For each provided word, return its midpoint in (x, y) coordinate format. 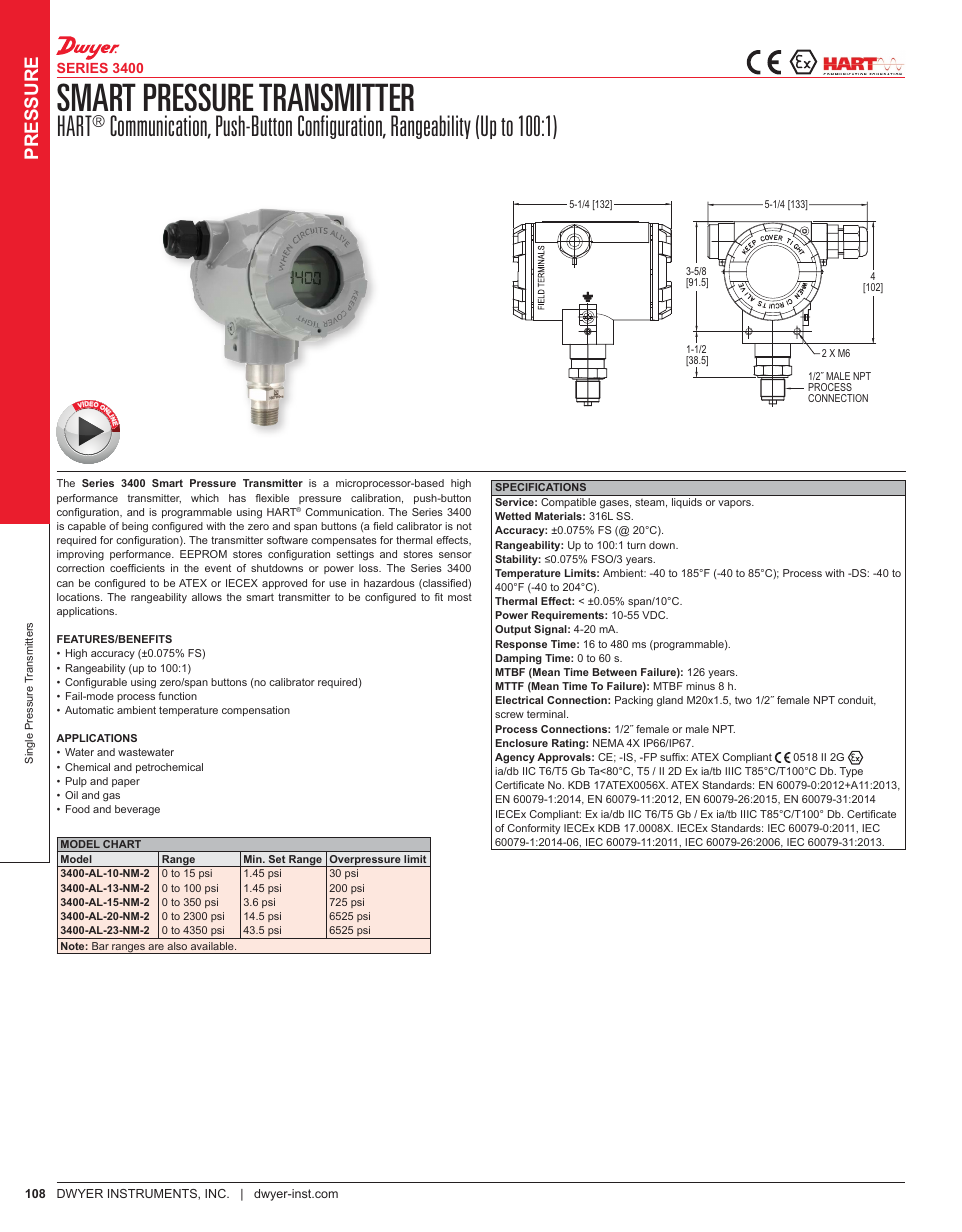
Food (78, 809)
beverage (137, 810)
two (743, 700)
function (177, 696)
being (135, 527)
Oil (71, 795)
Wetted (513, 516)
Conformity (534, 829)
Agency (515, 758)
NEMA (608, 743)
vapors (735, 504)
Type (851, 772)
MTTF (509, 686)
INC (216, 1193)
